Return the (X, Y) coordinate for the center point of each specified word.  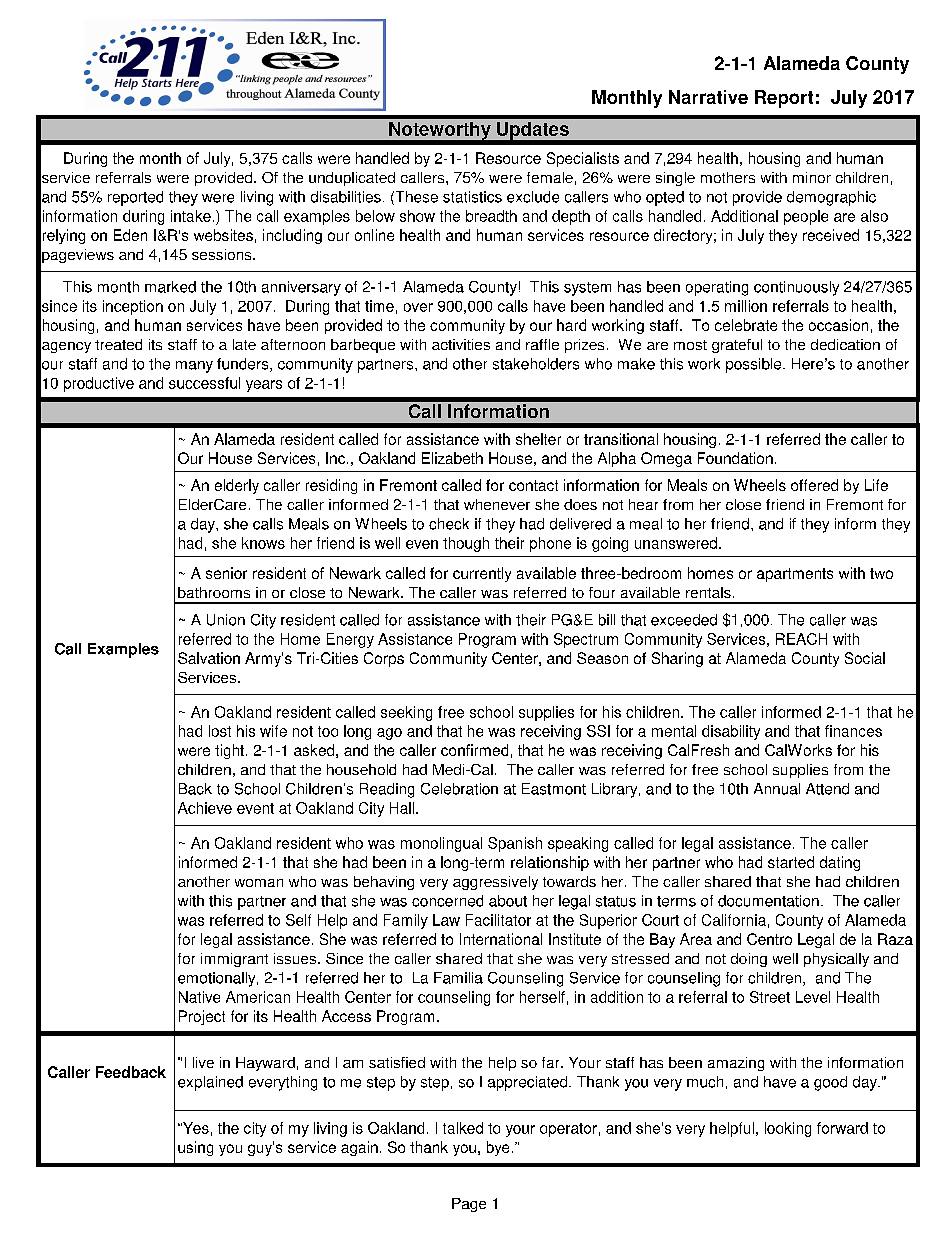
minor (812, 177)
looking (788, 1129)
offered (814, 485)
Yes (195, 1128)
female (550, 177)
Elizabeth (452, 458)
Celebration (459, 789)
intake (191, 216)
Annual (777, 789)
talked (463, 1128)
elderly (237, 486)
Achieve (205, 808)
